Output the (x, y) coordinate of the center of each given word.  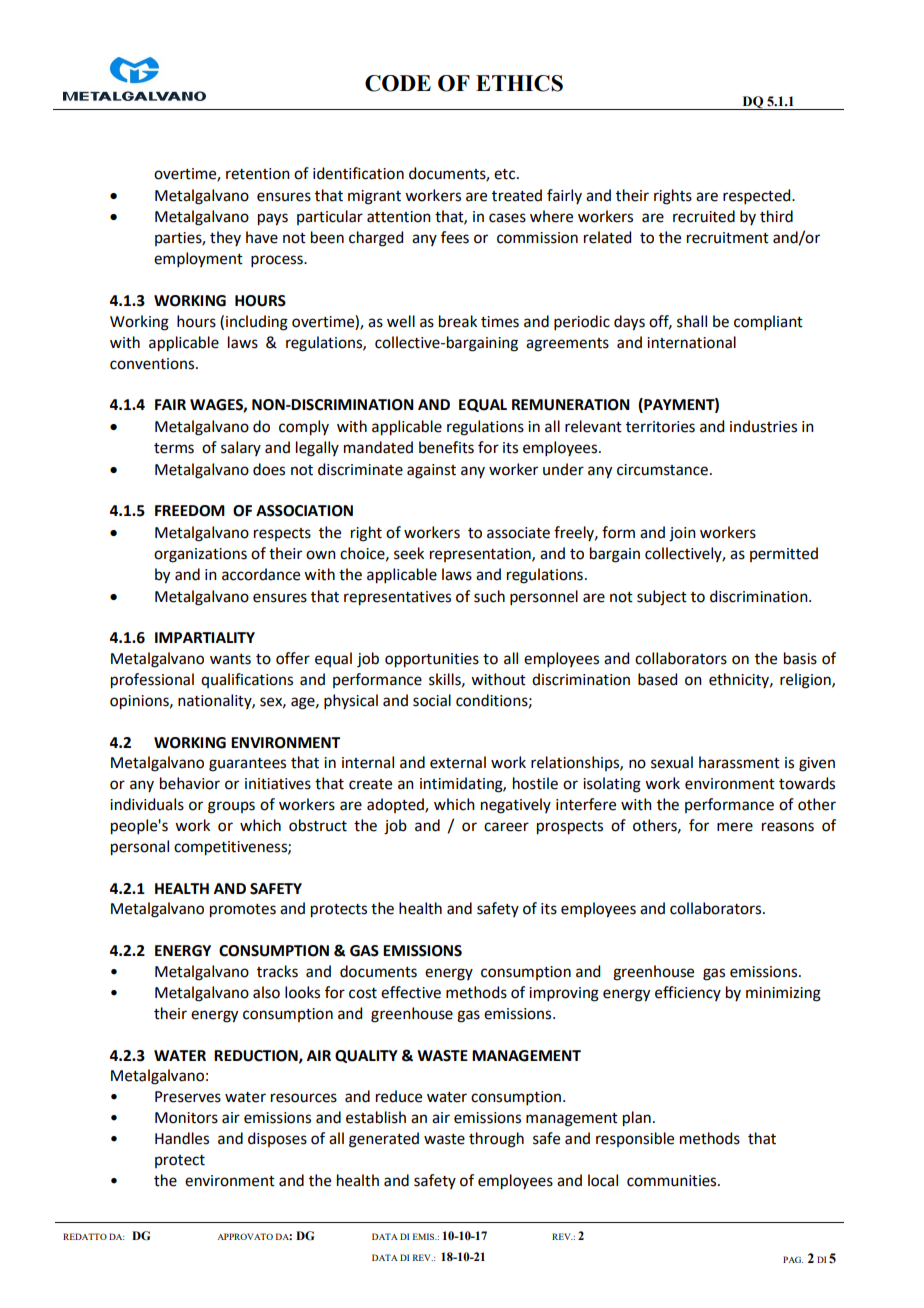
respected (758, 196)
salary (241, 448)
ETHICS (519, 83)
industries (763, 426)
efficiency (688, 993)
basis (800, 658)
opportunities (432, 660)
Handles (182, 1138)
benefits (446, 447)
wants (230, 659)
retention (258, 174)
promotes (243, 911)
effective (411, 992)
